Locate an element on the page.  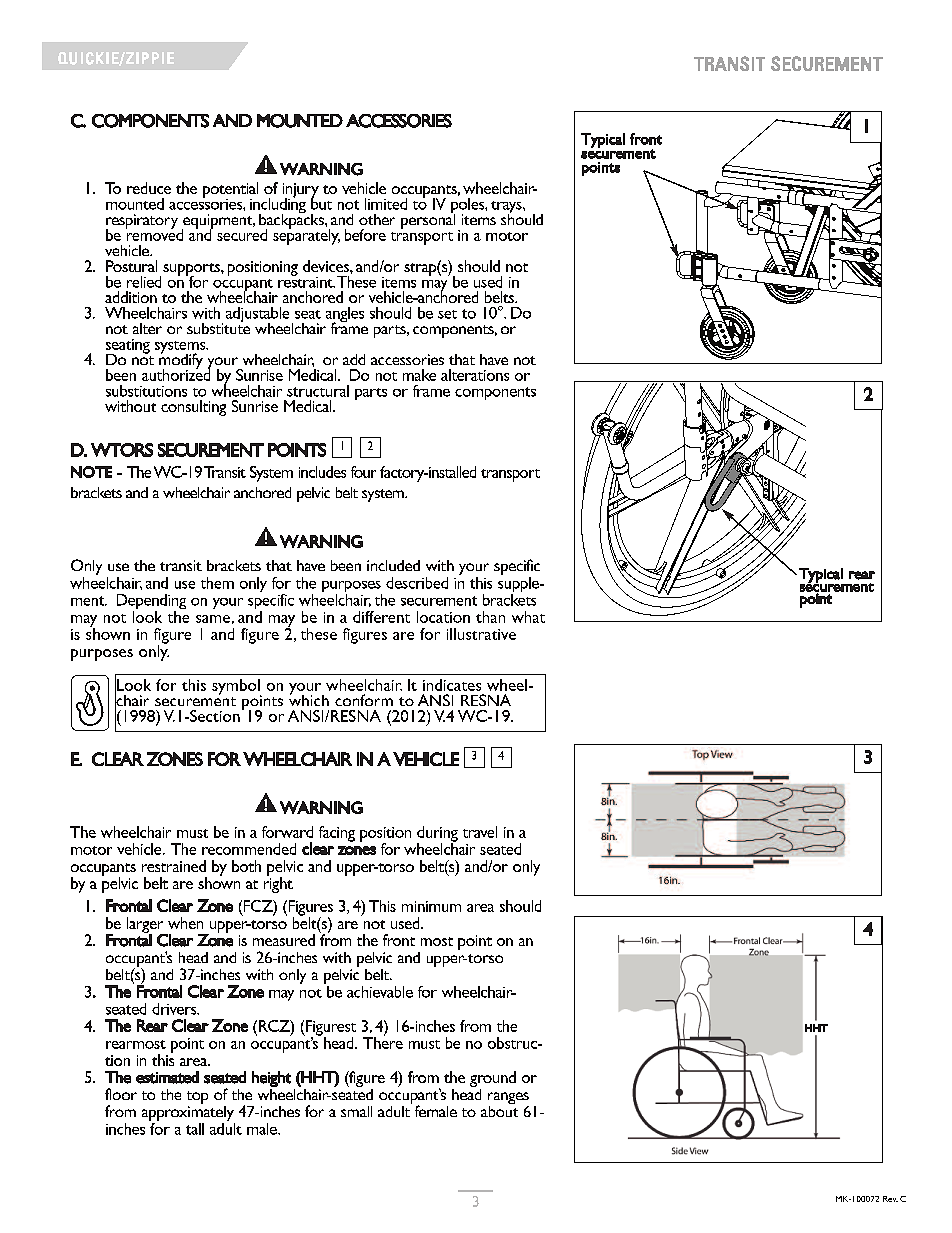
Rev is located at coordinates (890, 1199).
